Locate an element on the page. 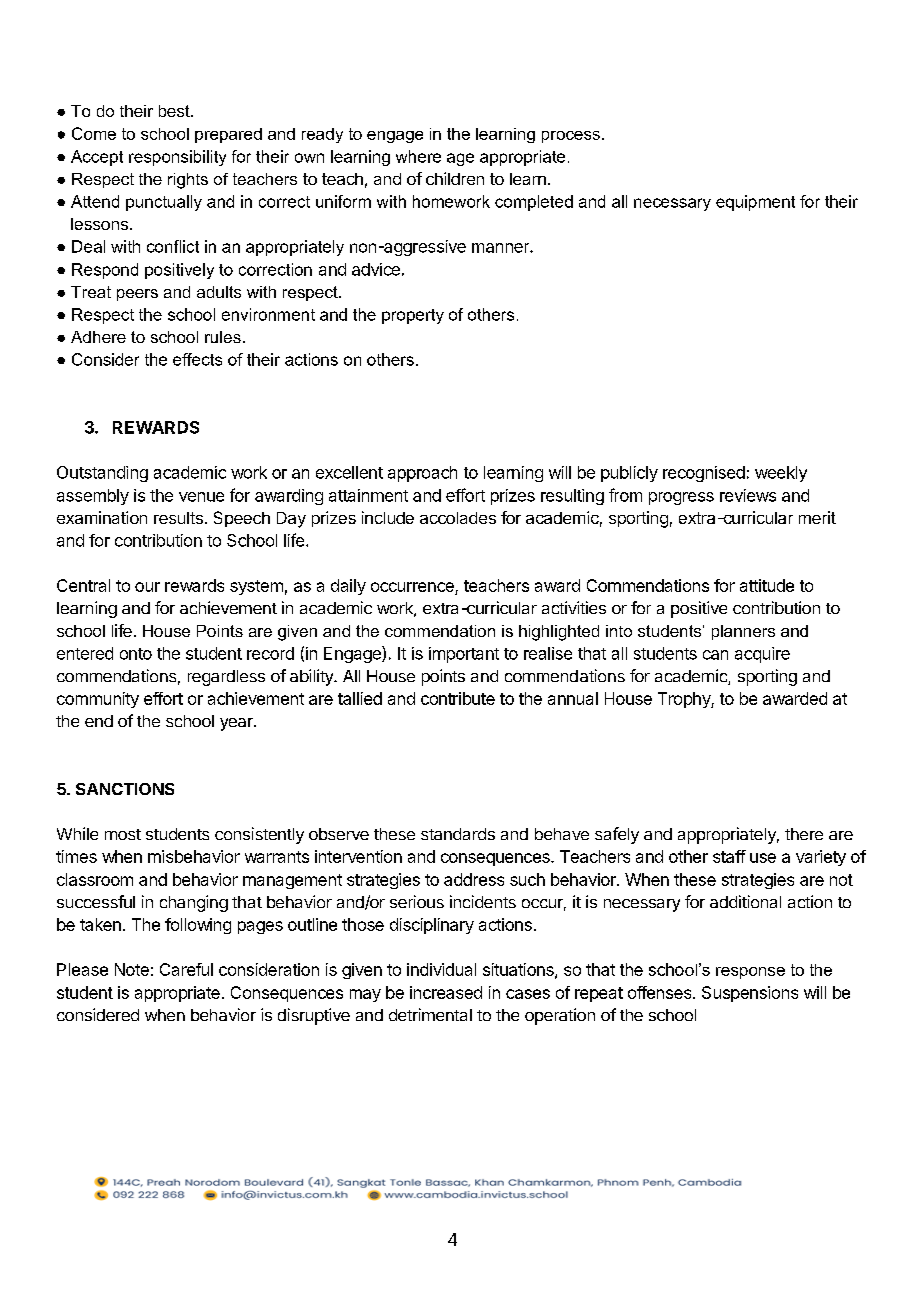 The width and height of the document is (924, 1308). contribute is located at coordinates (458, 698).
